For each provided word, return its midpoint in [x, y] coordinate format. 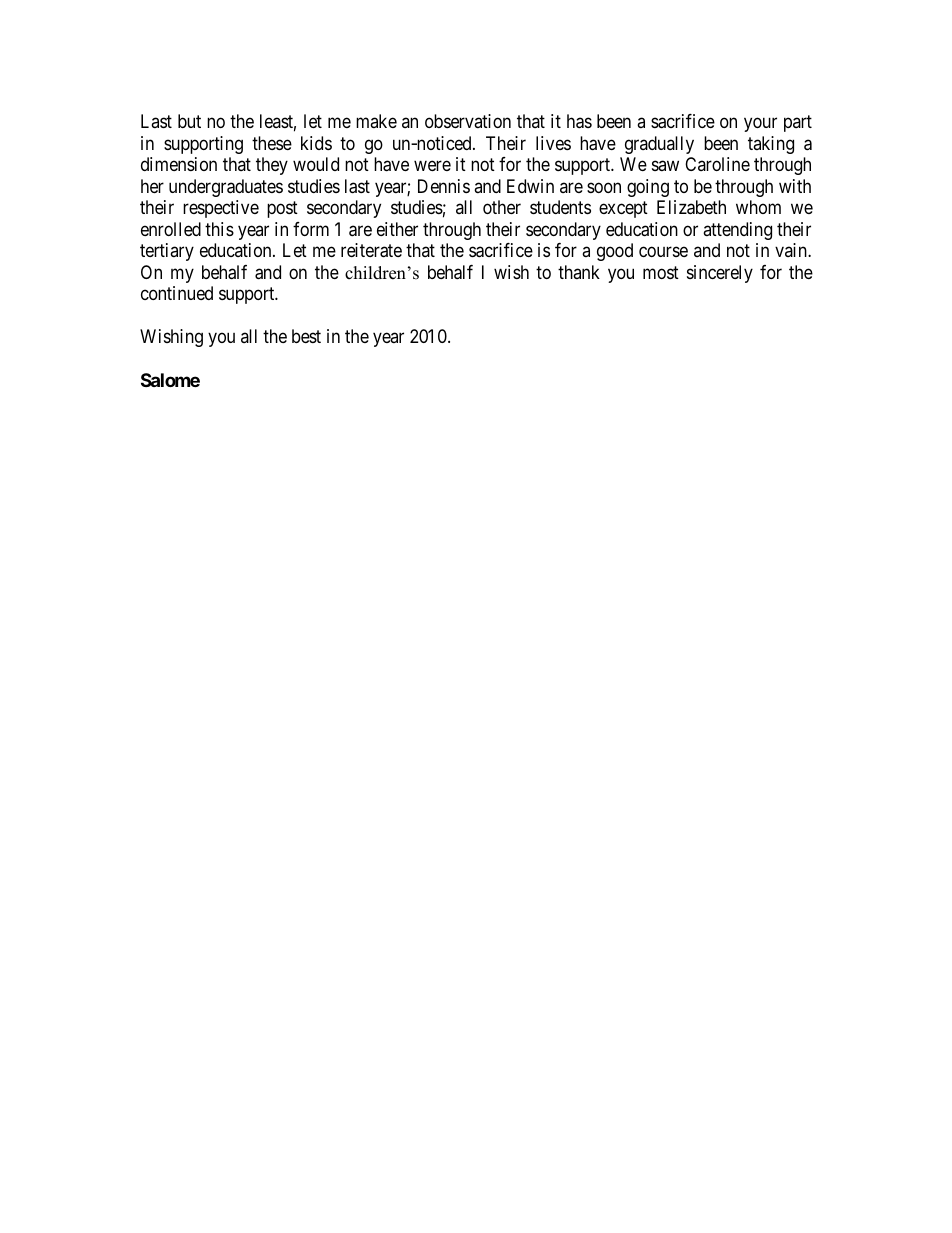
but [189, 121]
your [760, 125]
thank [579, 272]
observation [468, 121]
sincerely [720, 274]
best [306, 336]
